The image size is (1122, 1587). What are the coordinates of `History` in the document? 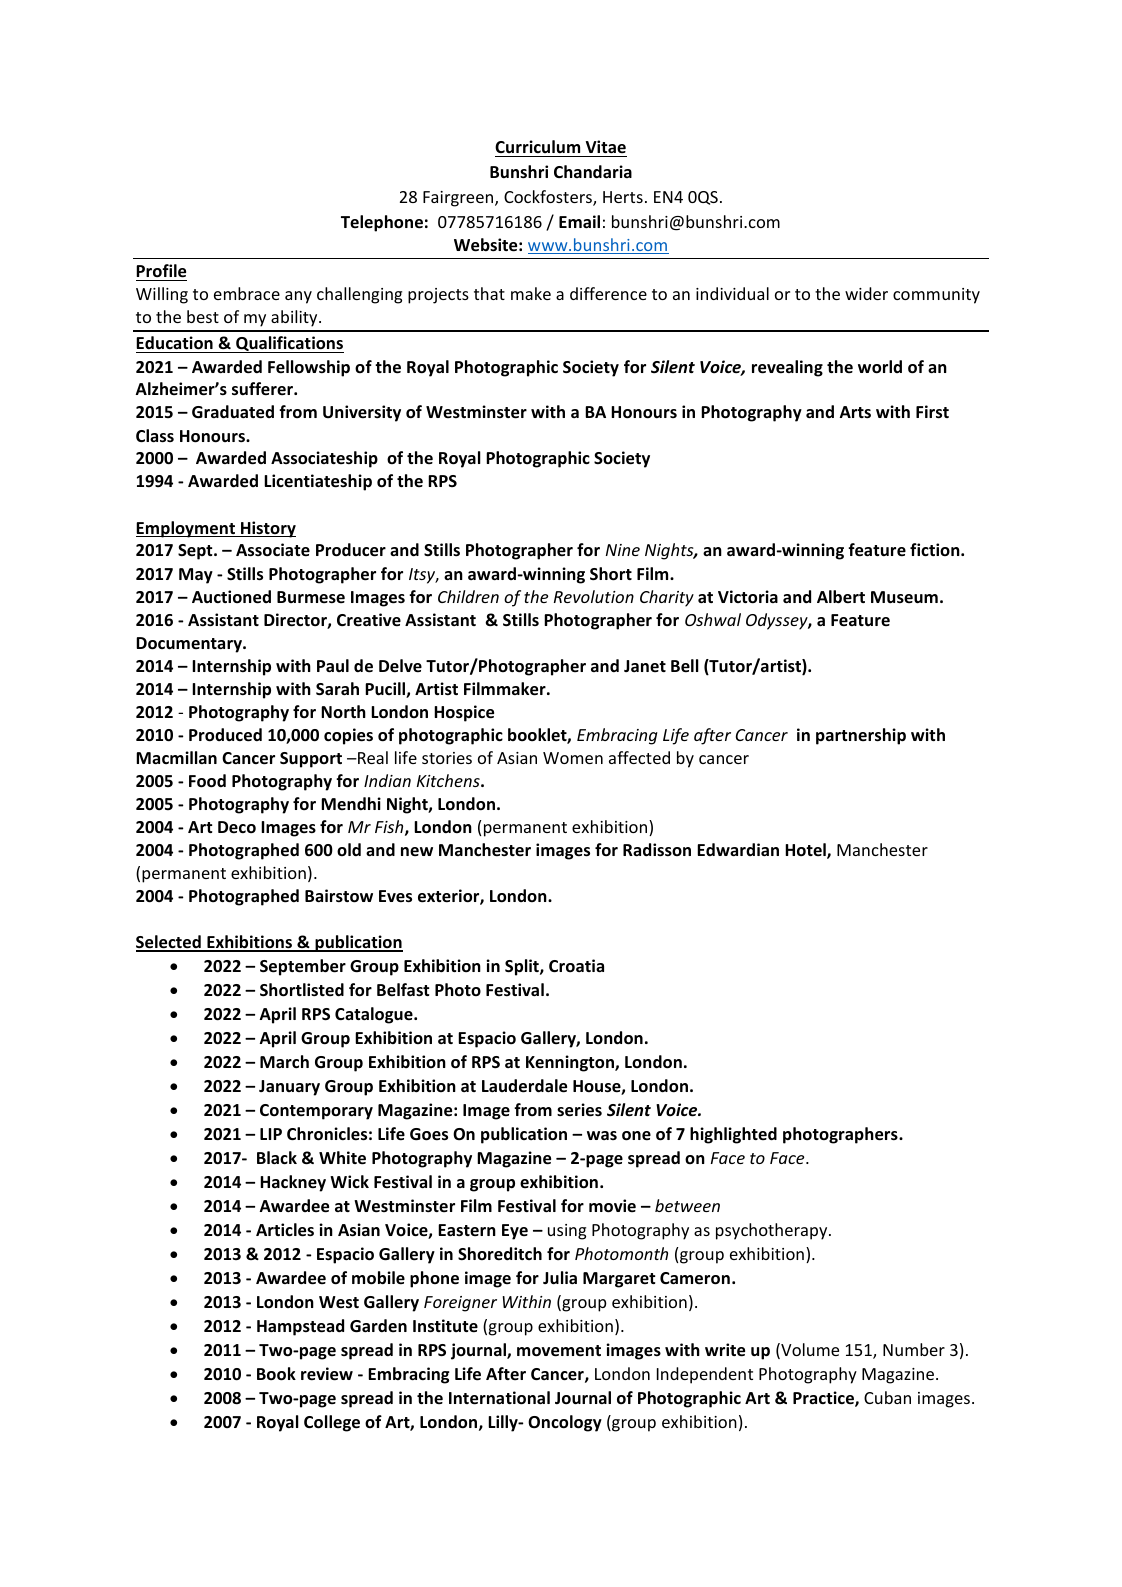 It's located at (267, 529).
